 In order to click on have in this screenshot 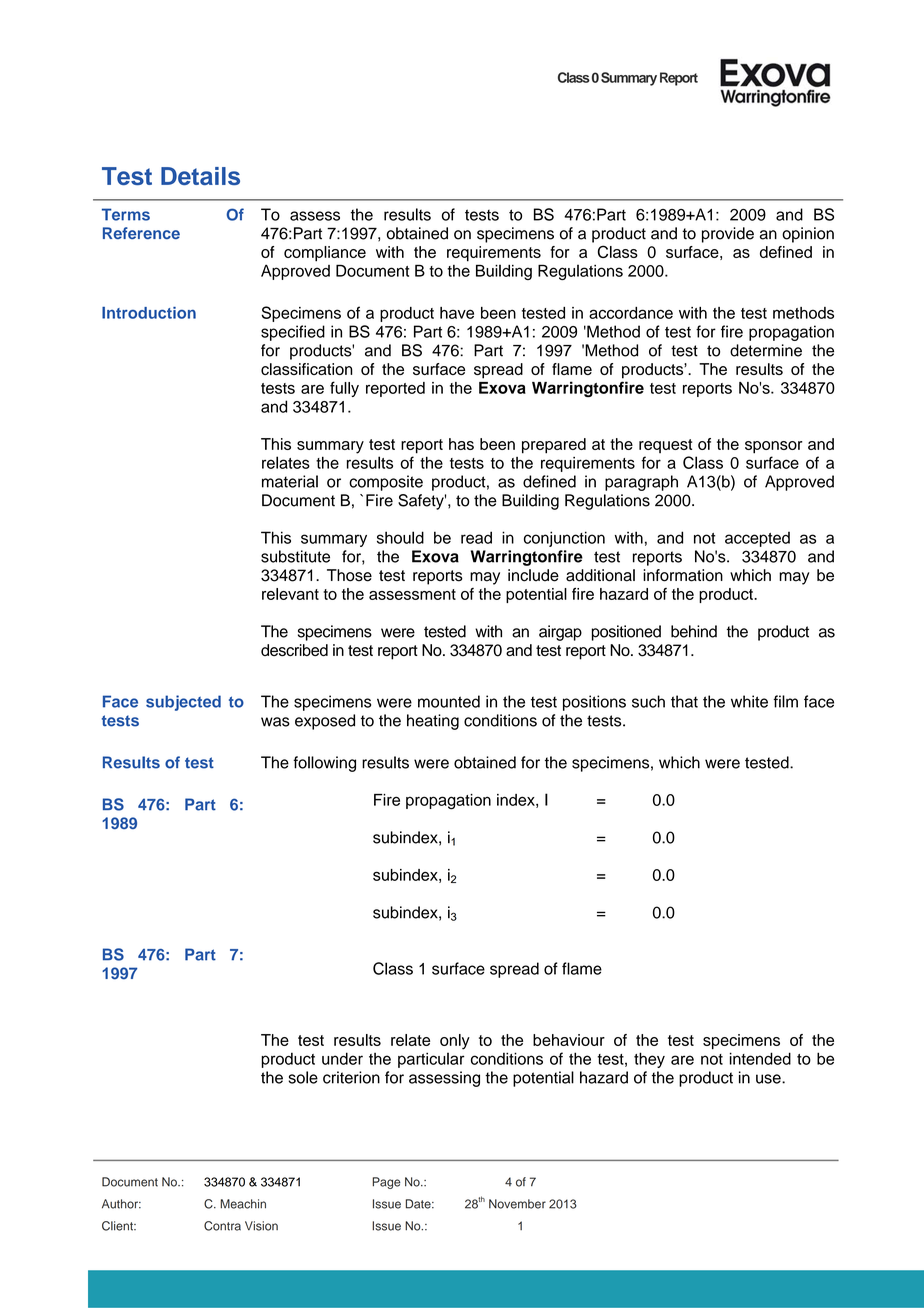, I will do `click(457, 313)`.
